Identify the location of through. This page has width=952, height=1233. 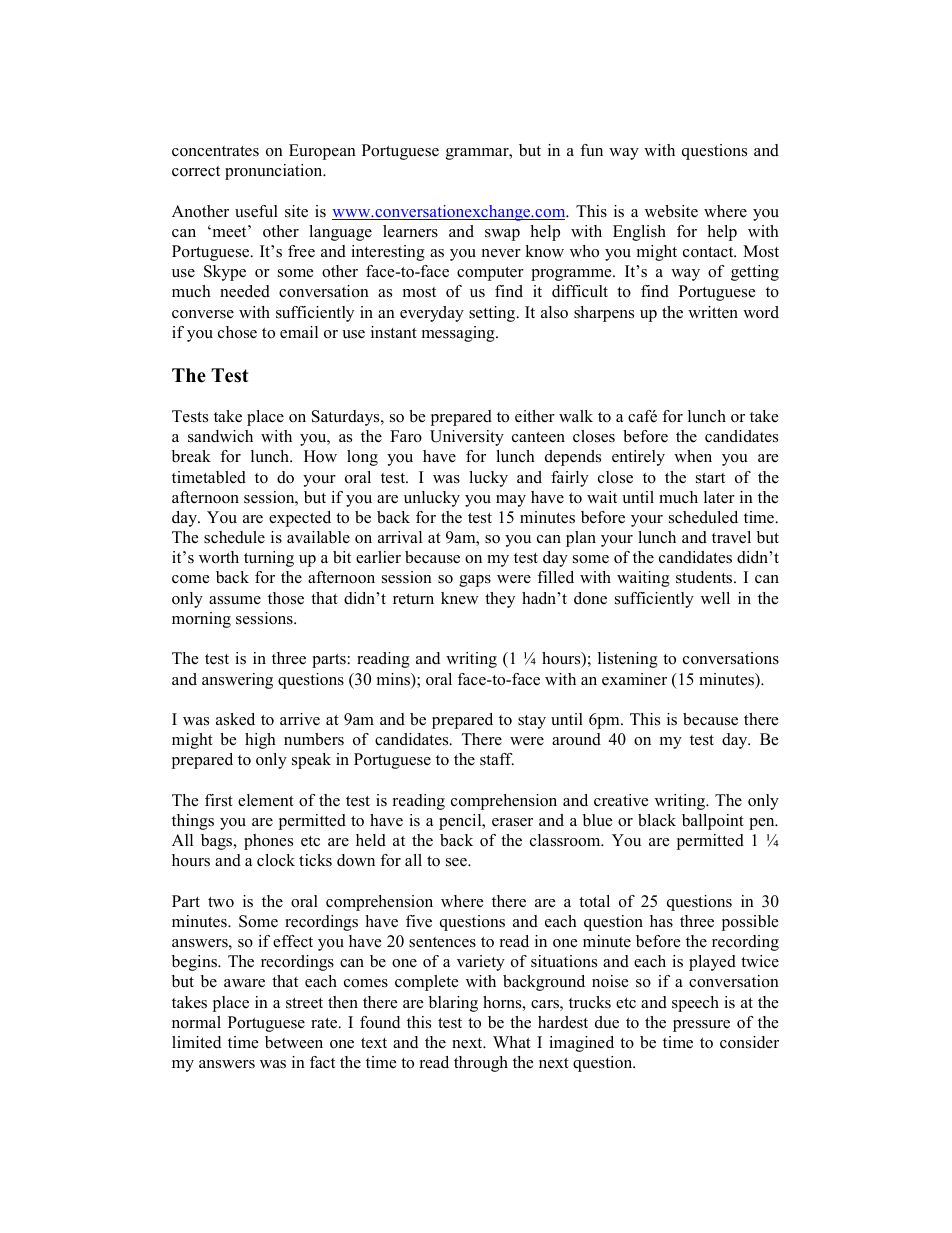
(481, 1064).
